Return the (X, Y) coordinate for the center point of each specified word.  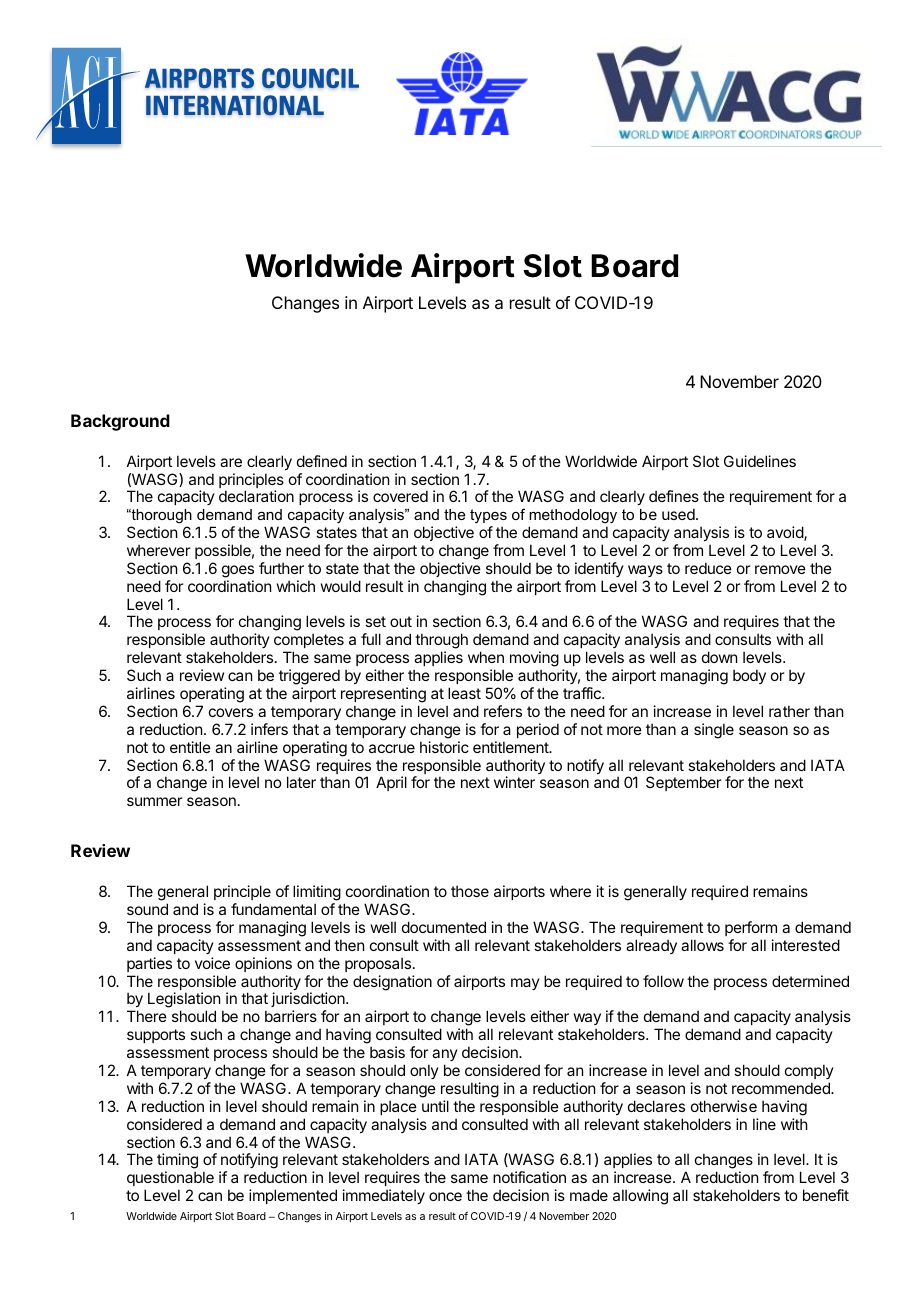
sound (147, 909)
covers (231, 712)
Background (120, 422)
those (470, 891)
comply (809, 1071)
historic (444, 747)
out (401, 621)
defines (674, 496)
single (714, 731)
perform (751, 928)
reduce (708, 568)
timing (177, 1162)
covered (400, 496)
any (445, 1055)
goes (238, 571)
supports (156, 1036)
